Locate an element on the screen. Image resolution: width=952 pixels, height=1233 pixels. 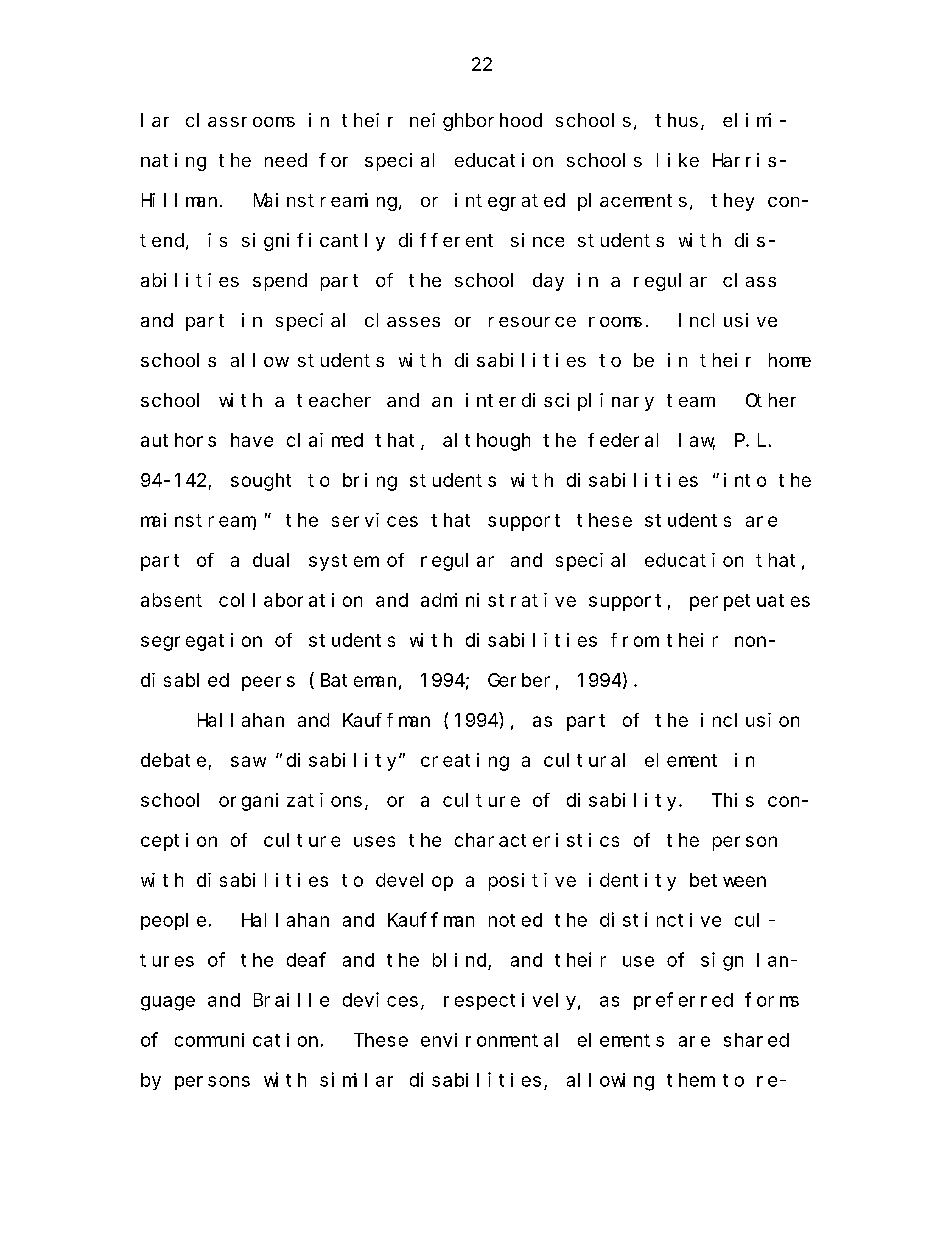
need is located at coordinates (286, 160).
